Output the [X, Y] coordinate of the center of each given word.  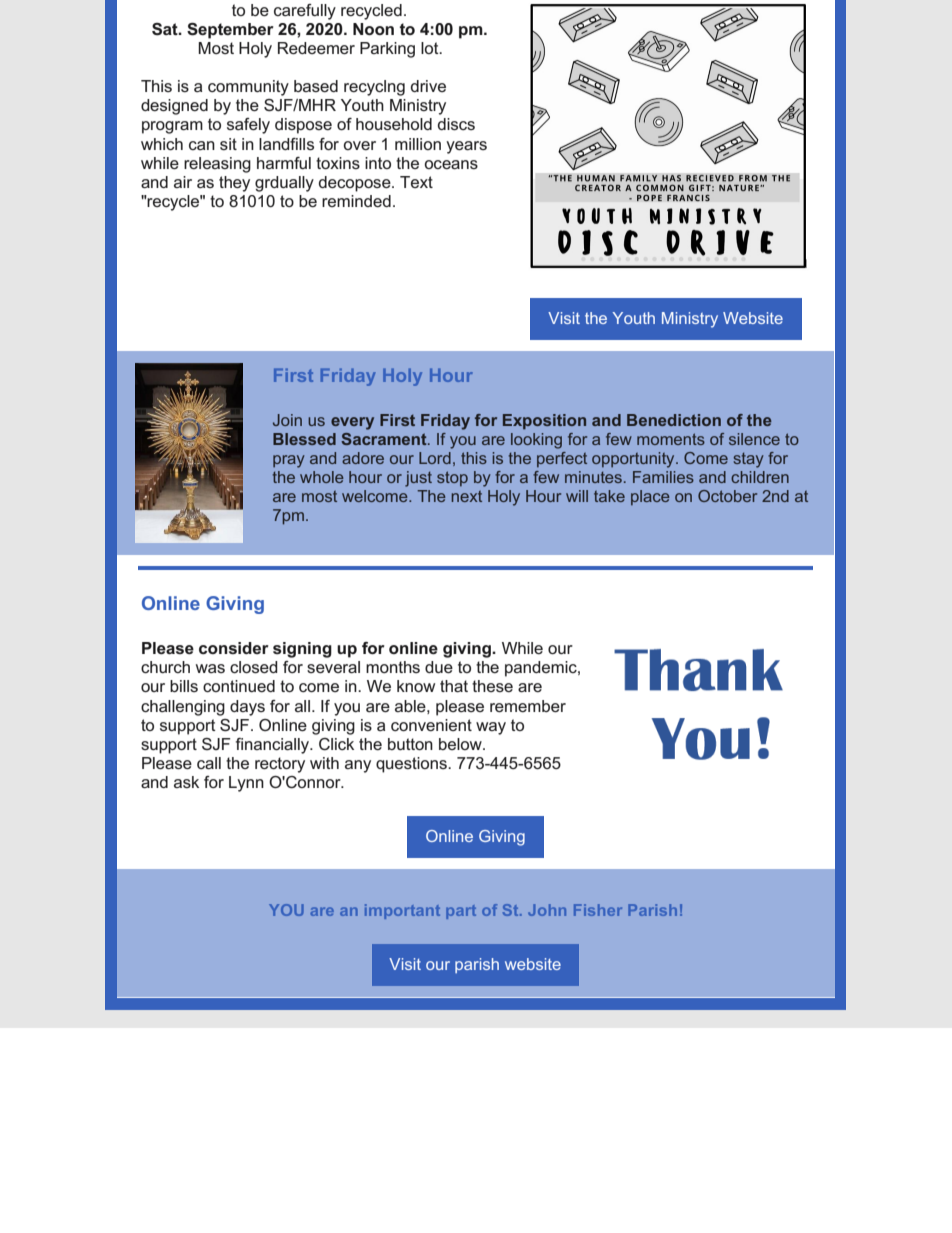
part [461, 912]
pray [289, 461]
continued [239, 686]
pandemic [542, 669]
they [234, 184]
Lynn [246, 784]
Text [416, 182]
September [230, 31]
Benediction [674, 420]
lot [431, 48]
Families [663, 477]
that [454, 686]
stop [452, 478]
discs [456, 124]
